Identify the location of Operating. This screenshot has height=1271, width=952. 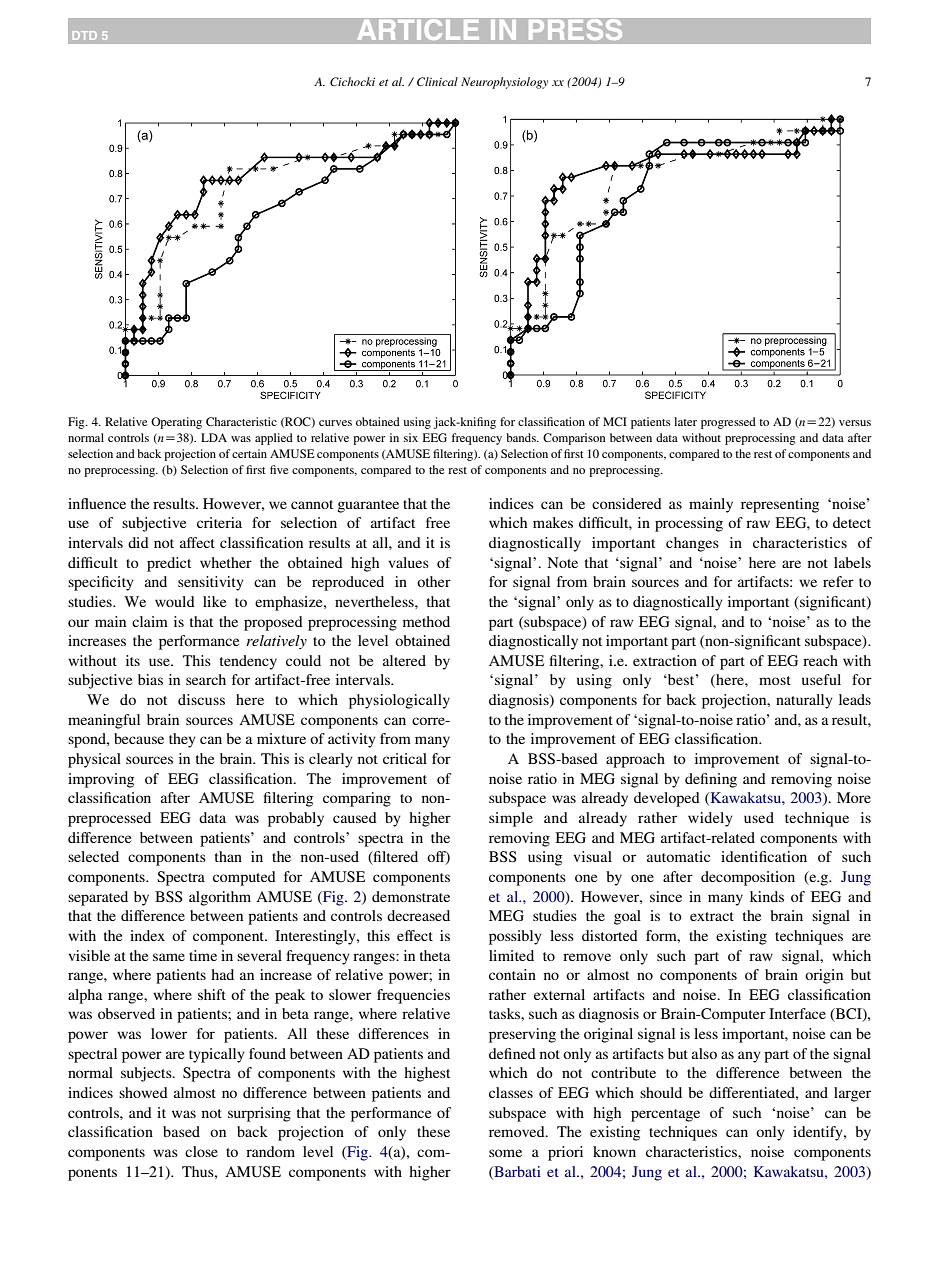
(176, 423).
